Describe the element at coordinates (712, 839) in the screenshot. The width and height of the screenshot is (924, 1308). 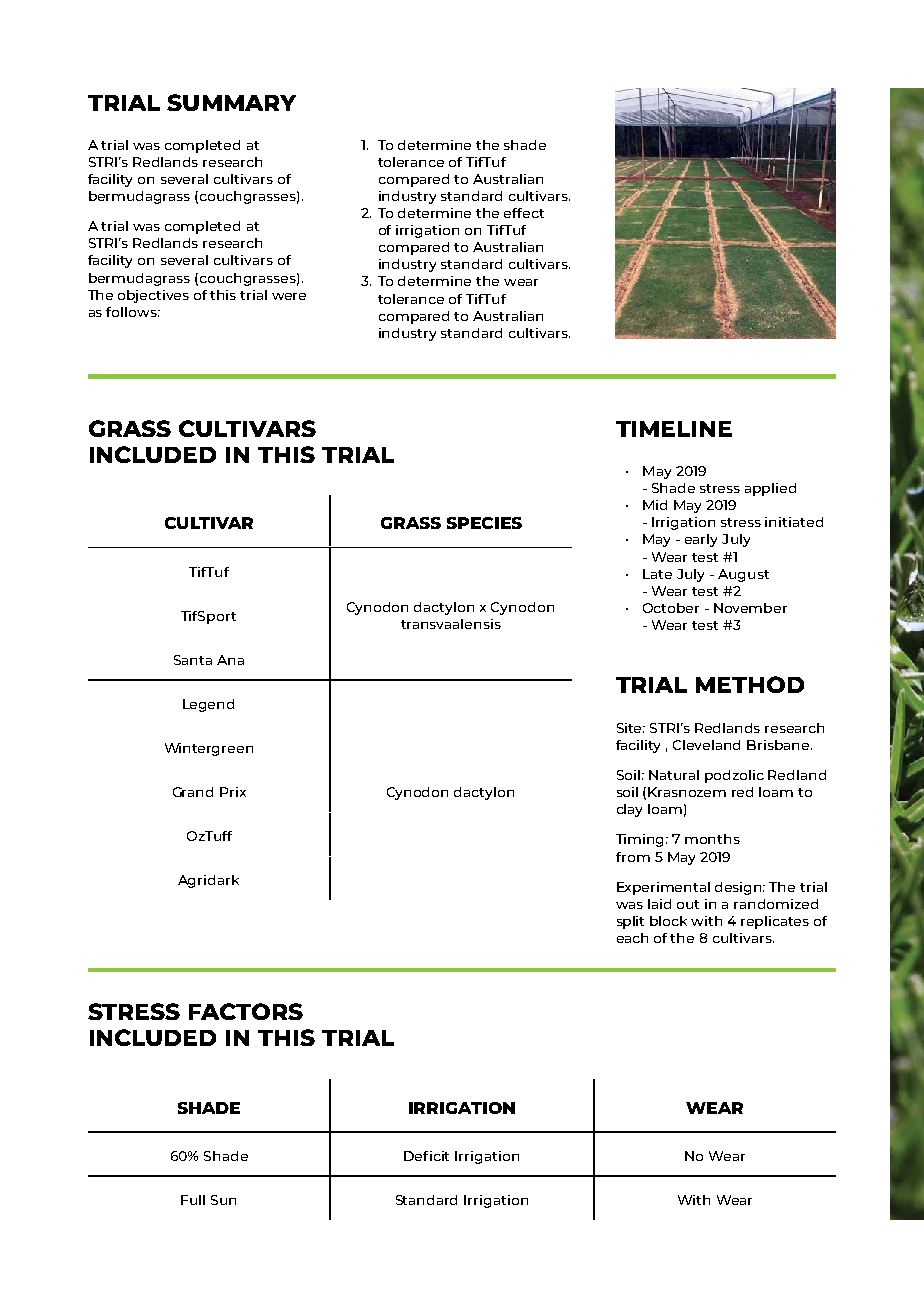
I see `months` at that location.
